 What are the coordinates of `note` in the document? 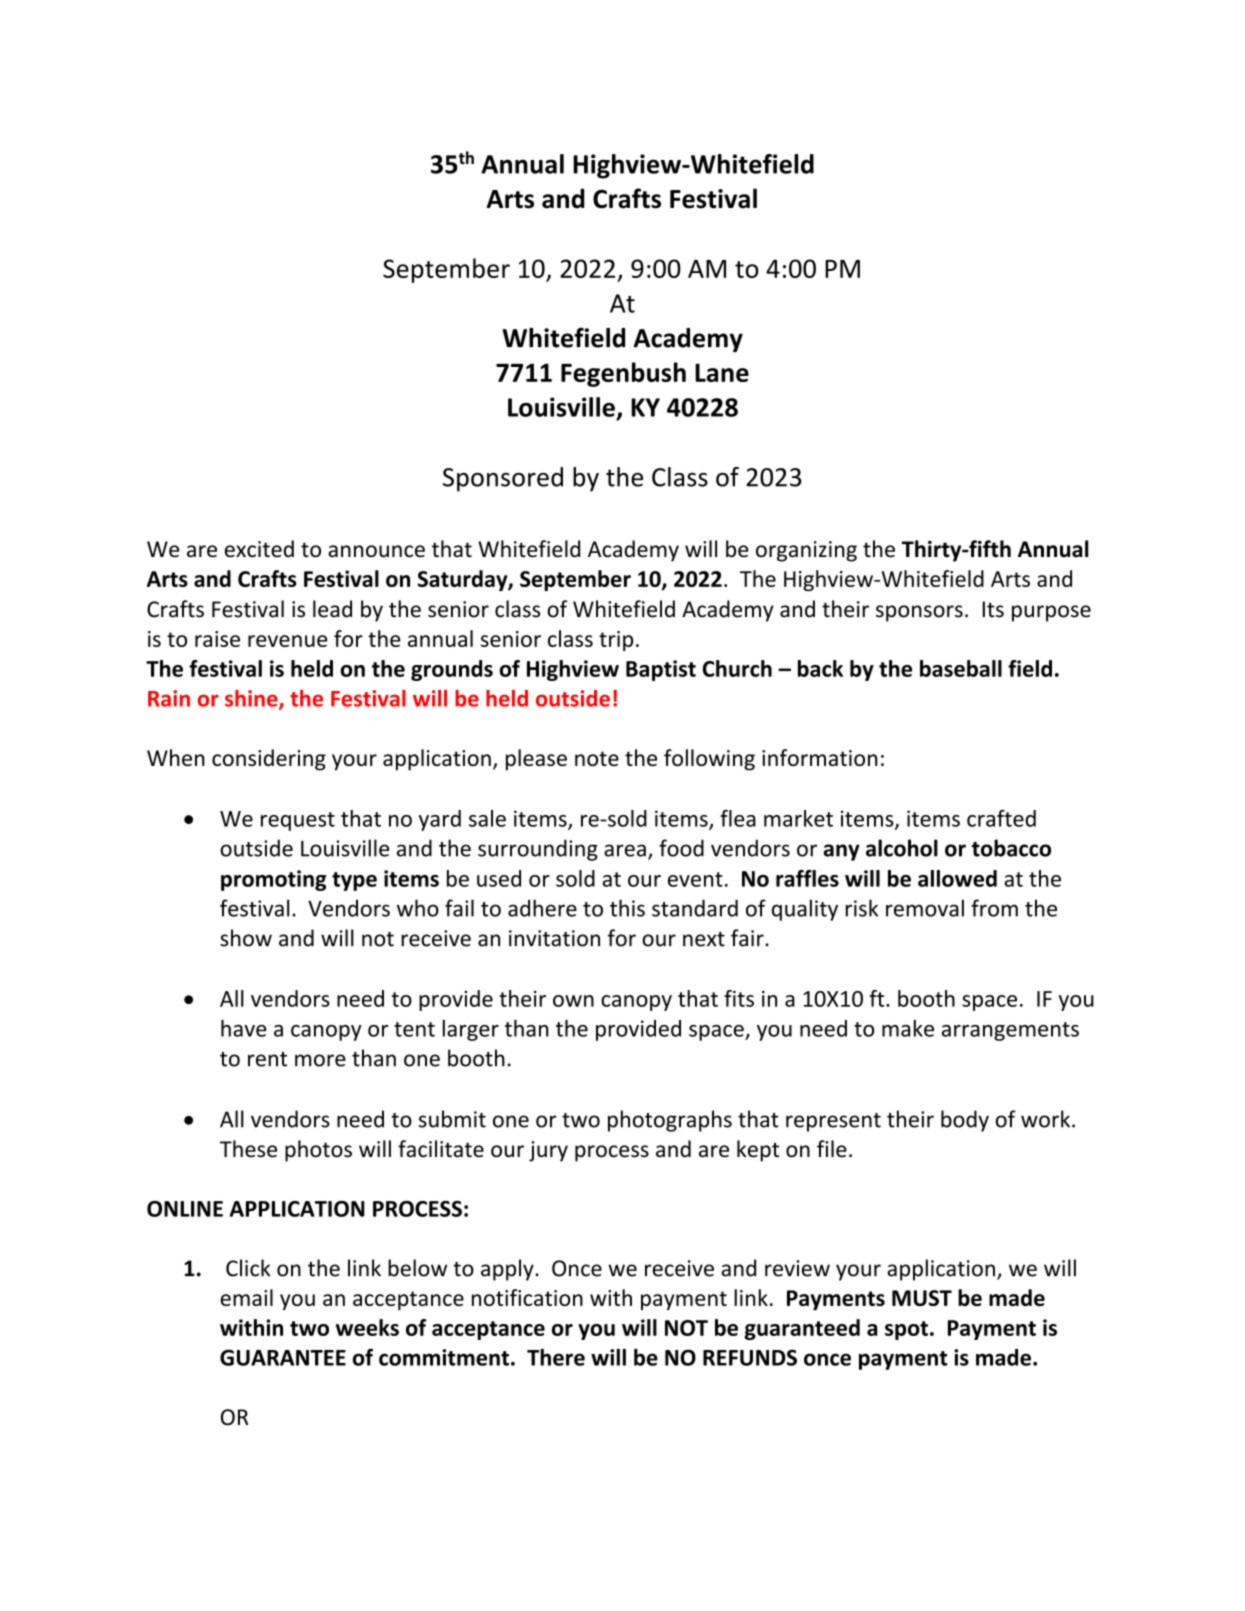 It's located at (597, 758).
